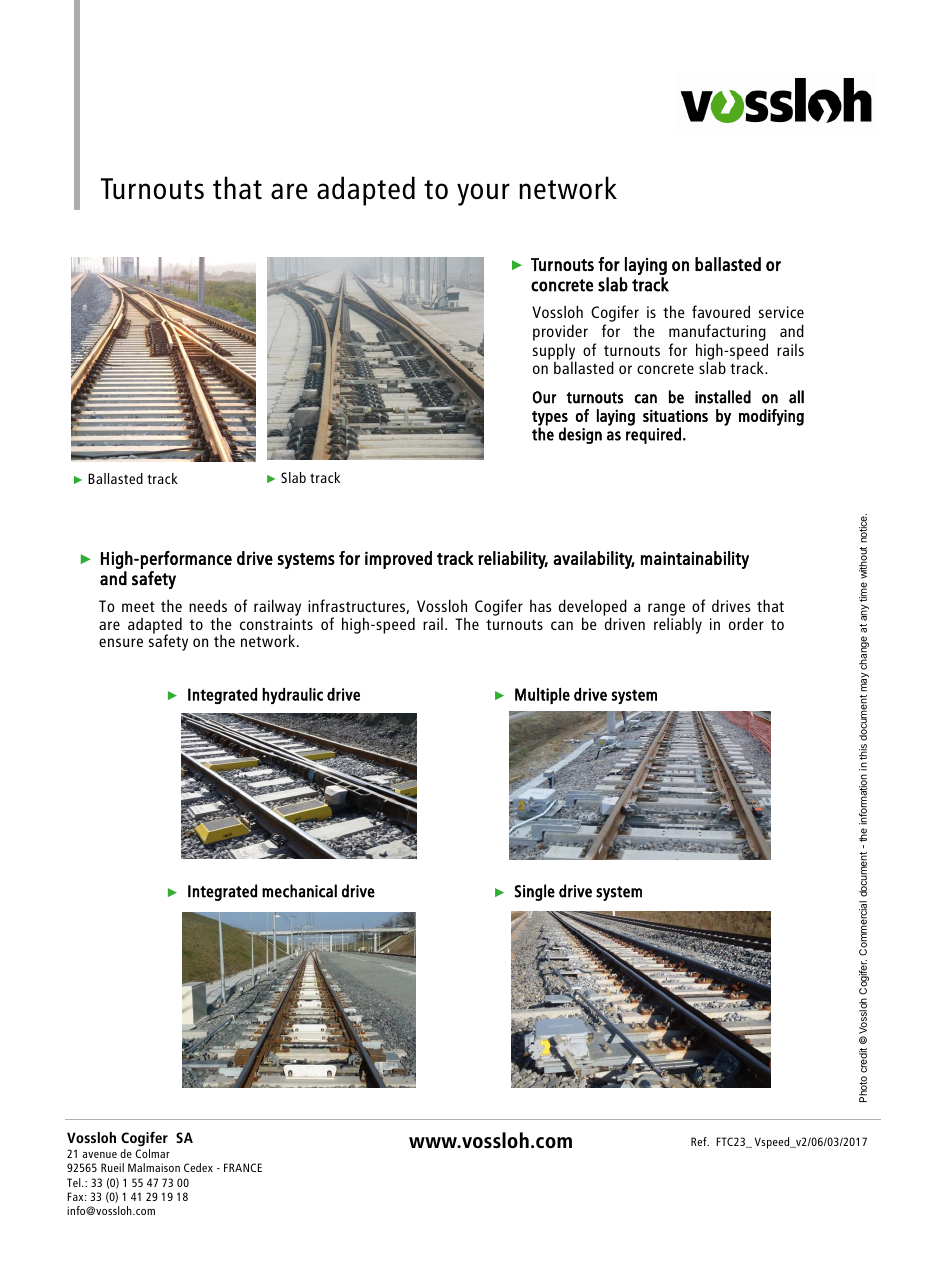 This document has height=1288, width=932. I want to click on Single, so click(535, 892).
